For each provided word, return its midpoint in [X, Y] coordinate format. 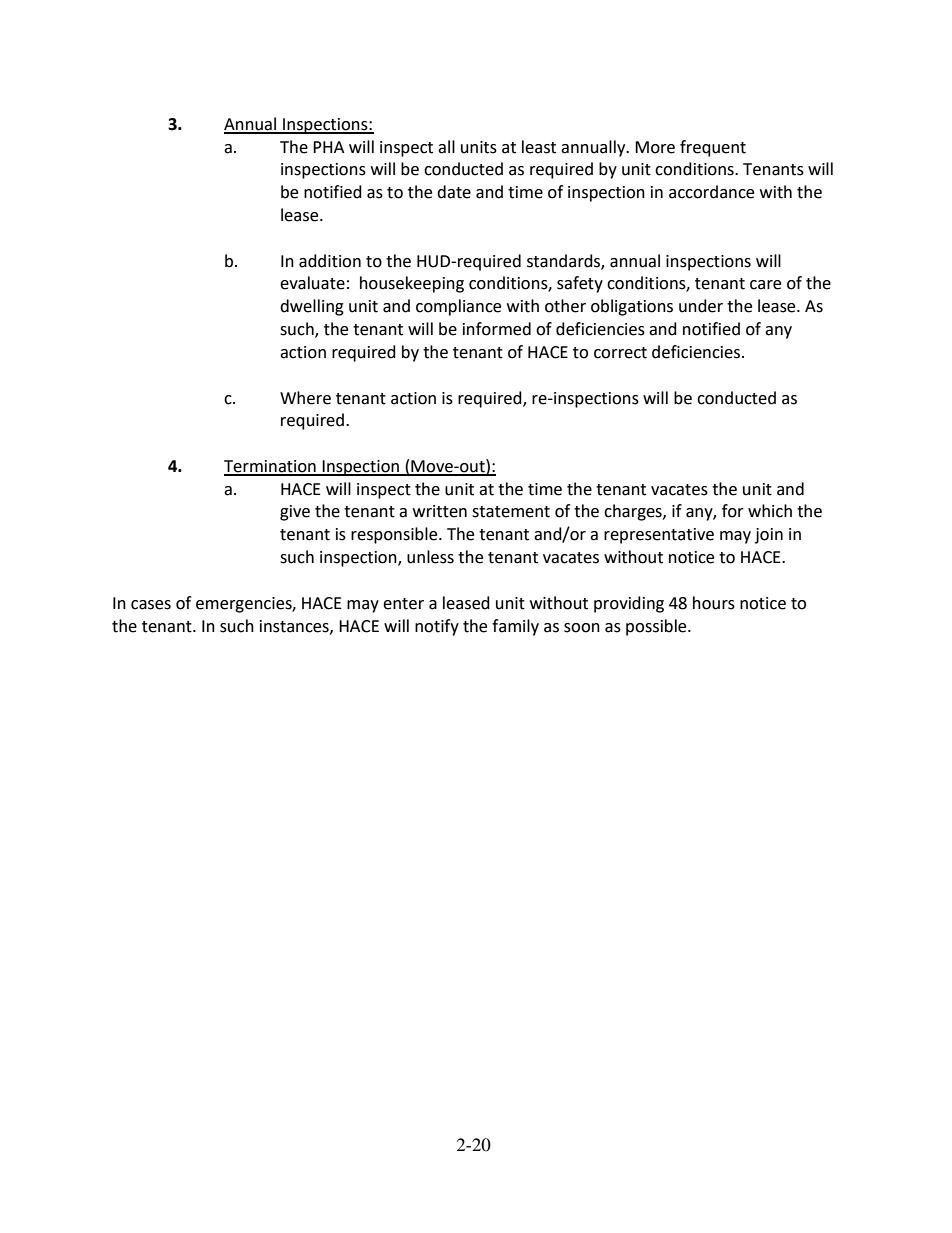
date [454, 192]
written [440, 511]
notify [437, 627]
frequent [713, 148]
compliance [458, 307]
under [701, 306]
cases [151, 605]
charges [634, 512]
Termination [271, 467]
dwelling [312, 307]
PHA [328, 147]
